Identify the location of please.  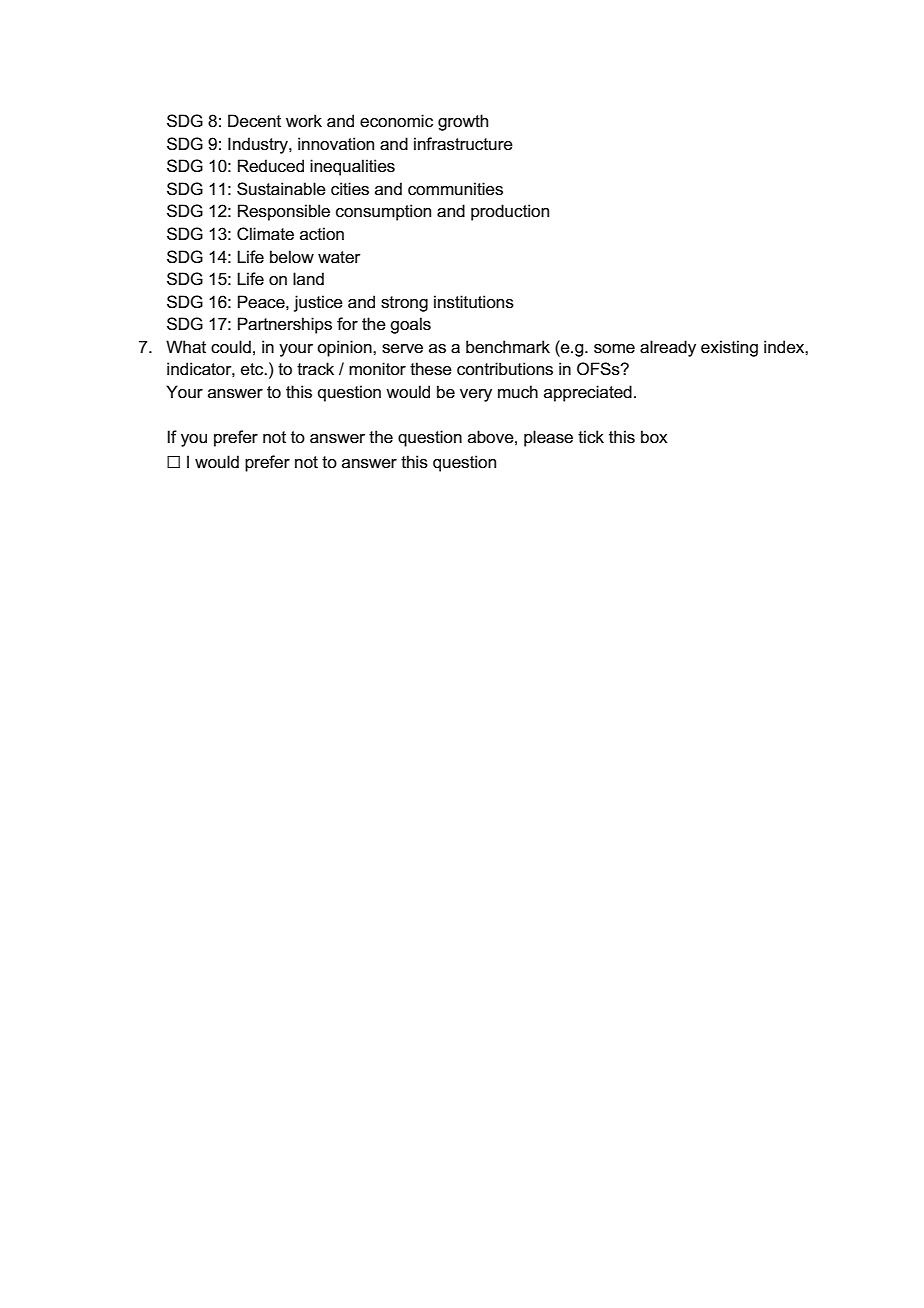
(548, 438).
